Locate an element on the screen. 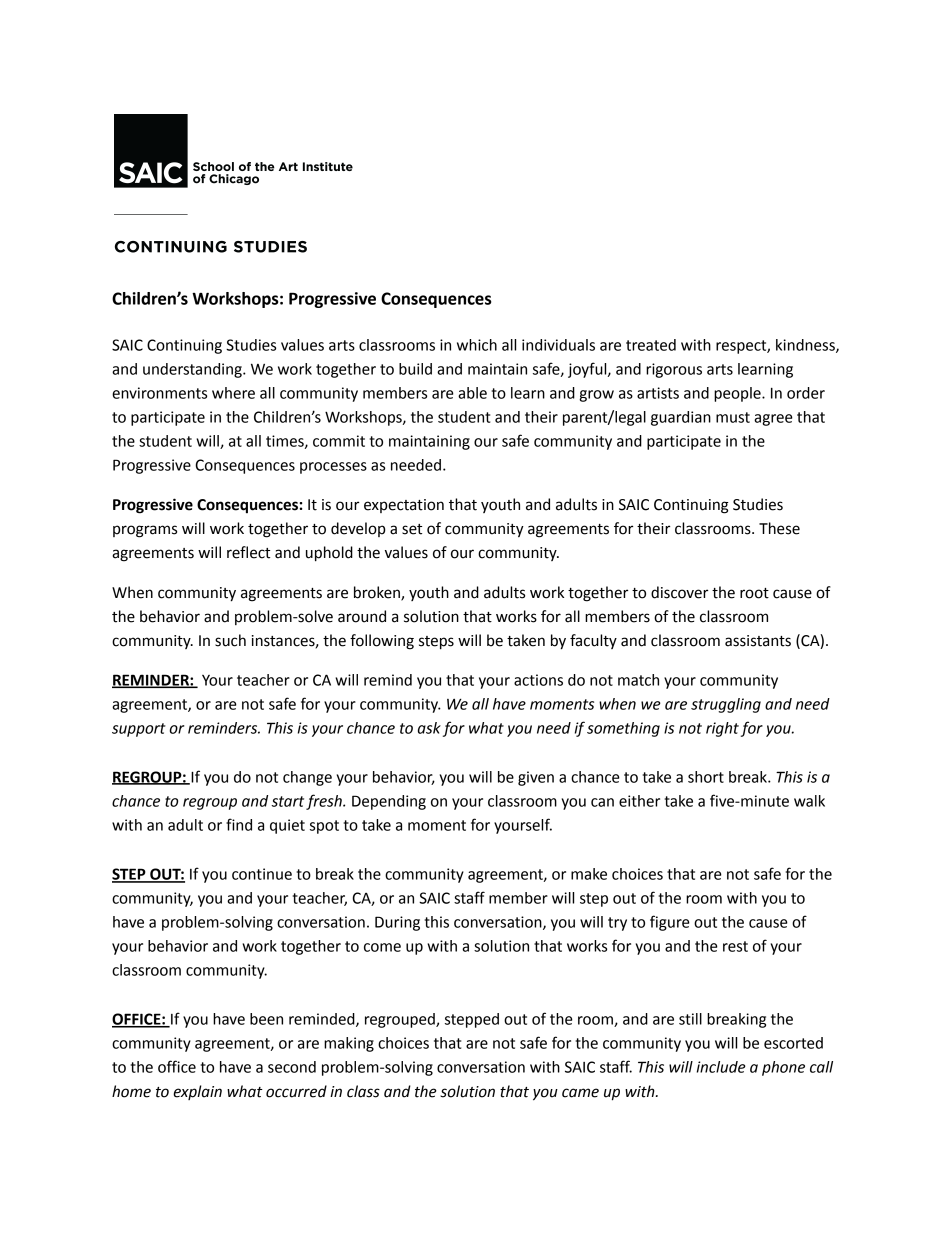  include is located at coordinates (721, 1067).
